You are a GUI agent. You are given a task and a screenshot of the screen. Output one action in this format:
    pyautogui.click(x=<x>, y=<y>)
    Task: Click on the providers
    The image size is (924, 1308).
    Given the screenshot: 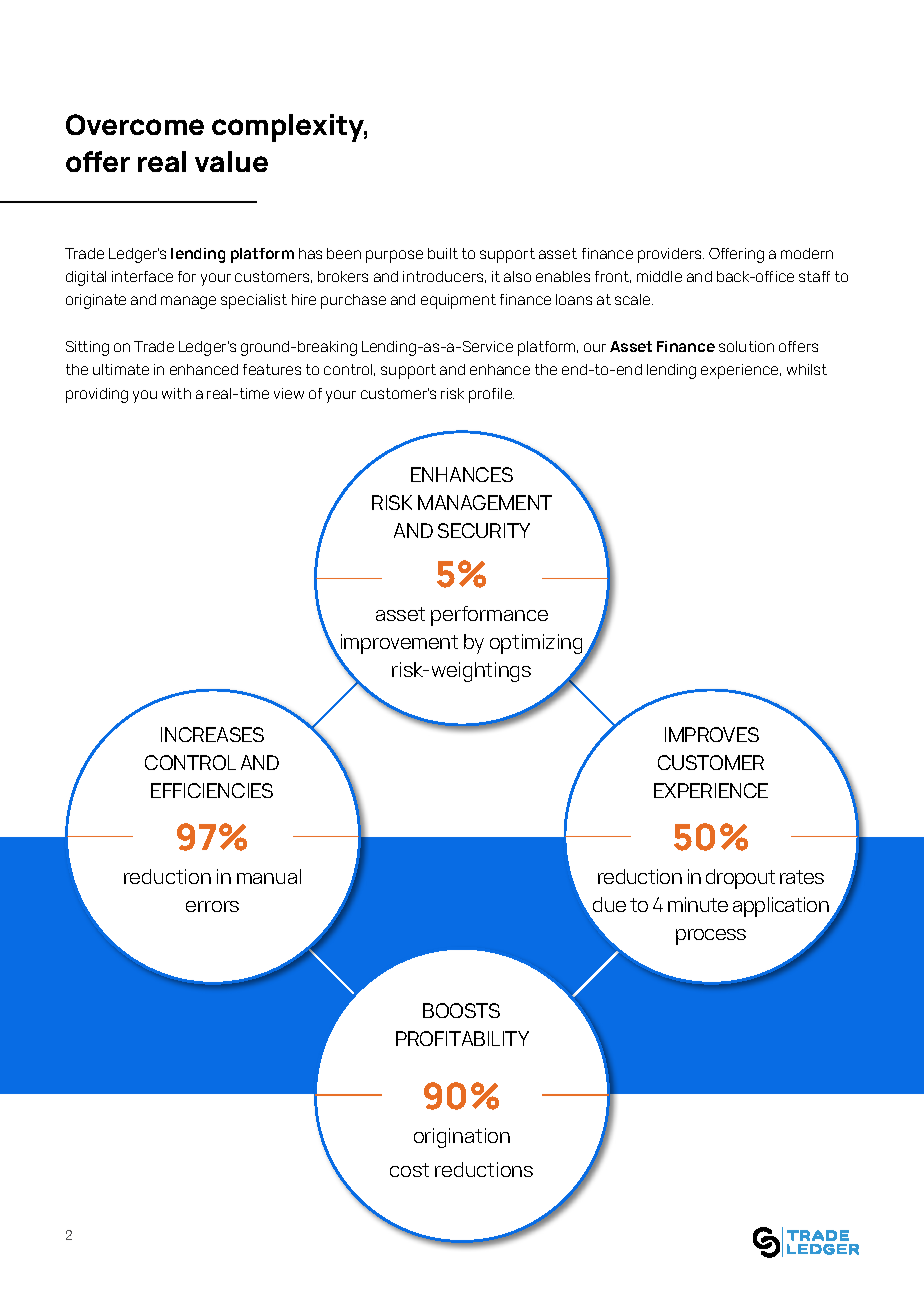 What is the action you would take?
    pyautogui.click(x=671, y=255)
